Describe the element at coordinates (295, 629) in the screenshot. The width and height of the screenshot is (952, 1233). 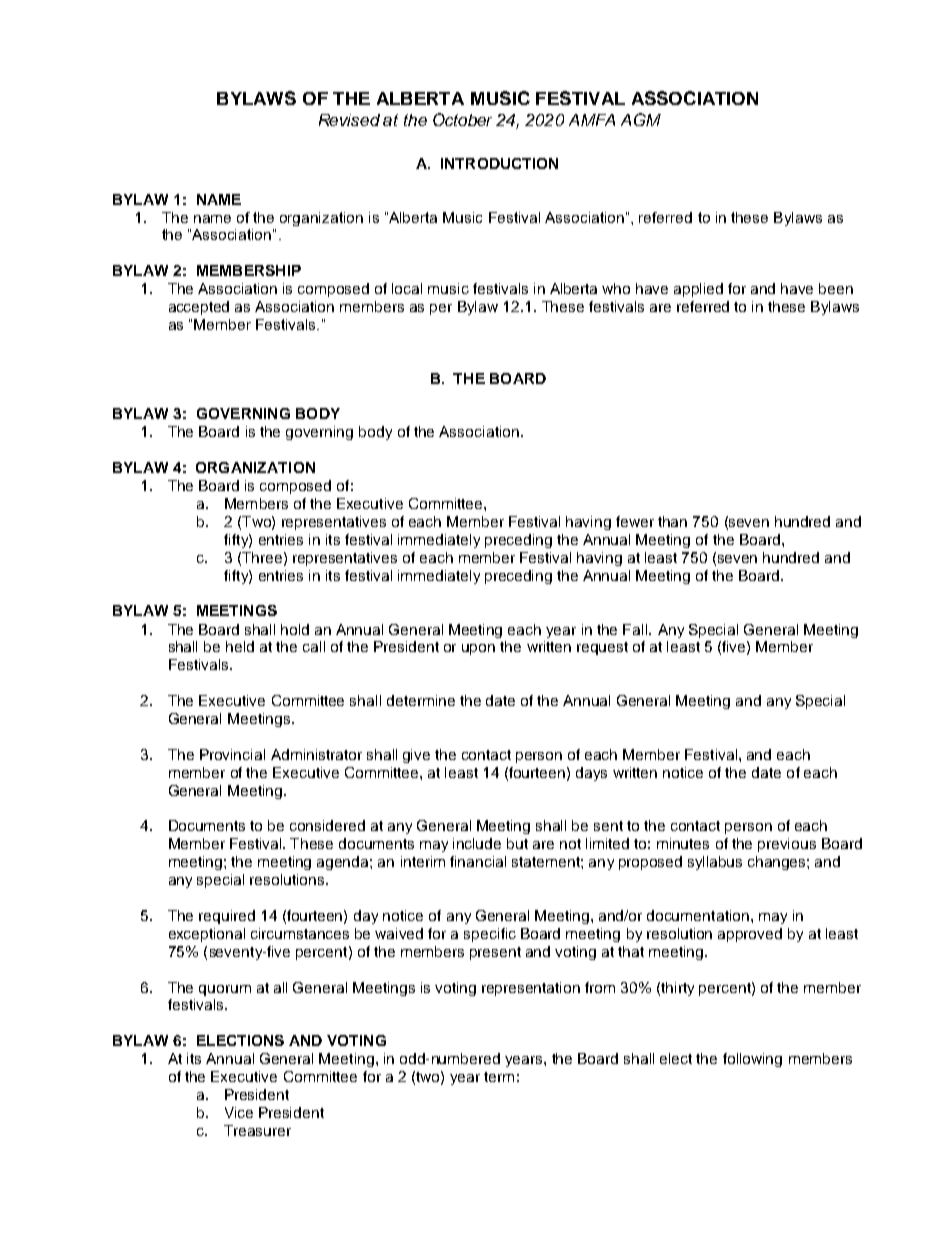
I see `hold` at that location.
